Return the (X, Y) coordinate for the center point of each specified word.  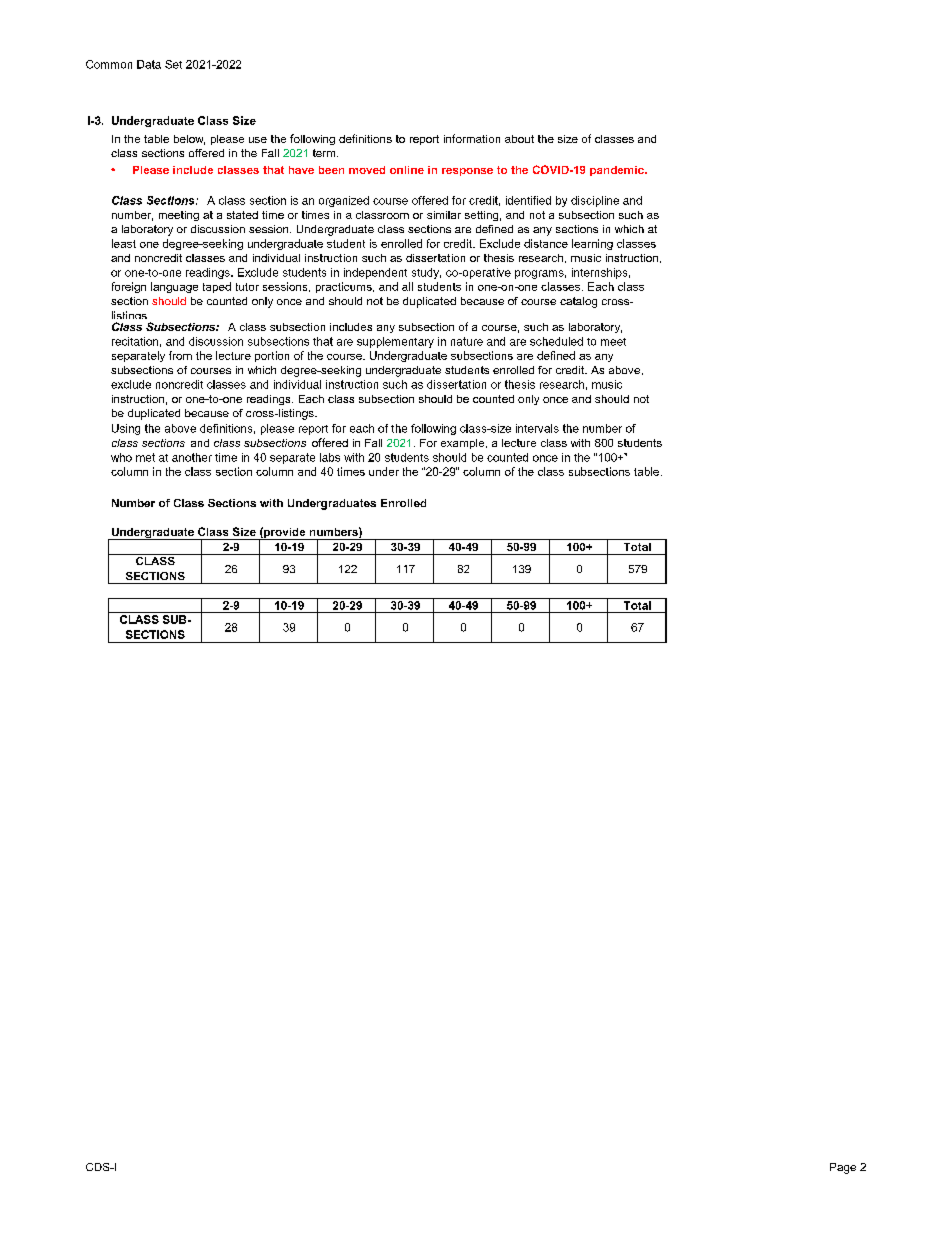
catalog (578, 302)
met (145, 457)
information (472, 138)
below (189, 140)
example (464, 444)
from (180, 355)
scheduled (556, 341)
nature (467, 341)
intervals (537, 428)
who (121, 457)
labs (330, 457)
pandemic (618, 171)
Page (843, 1168)
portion (272, 356)
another (192, 457)
